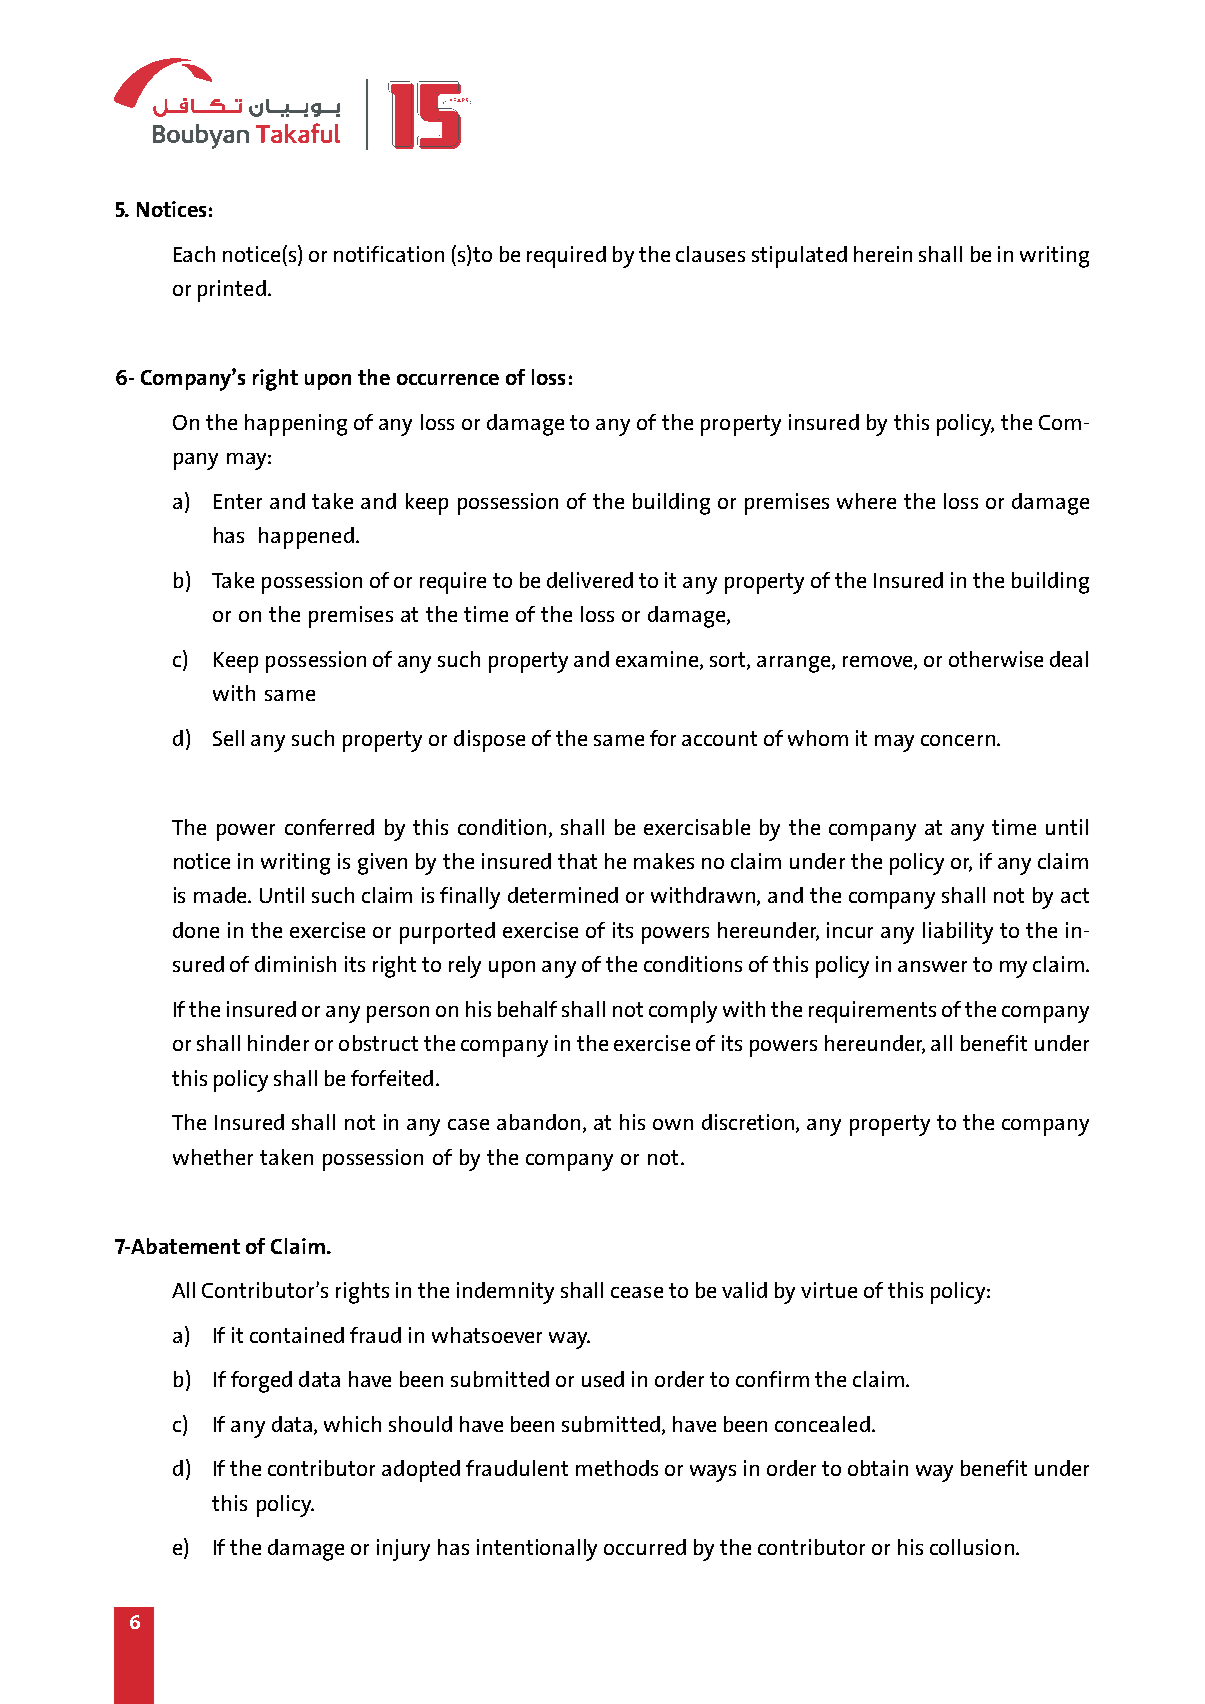 Image resolution: width=1205 pixels, height=1704 pixels. What do you see at coordinates (829, 1290) in the screenshot?
I see `virtue` at bounding box center [829, 1290].
